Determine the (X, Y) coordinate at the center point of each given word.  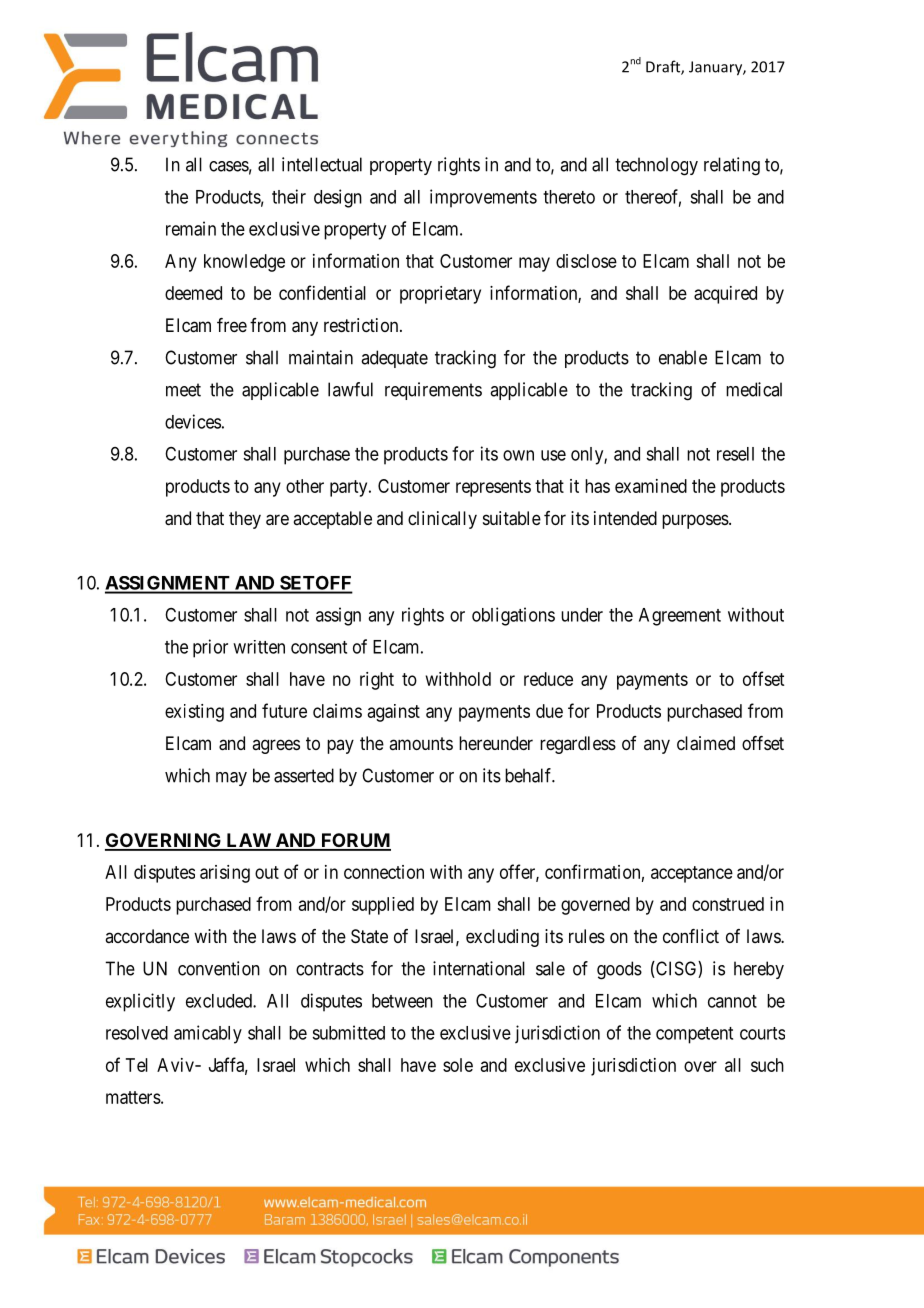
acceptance (692, 874)
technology (656, 166)
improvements (483, 198)
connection (384, 872)
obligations (513, 616)
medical (754, 389)
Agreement (680, 617)
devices (193, 421)
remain (191, 228)
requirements (433, 391)
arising (225, 874)
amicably (208, 1034)
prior (210, 648)
